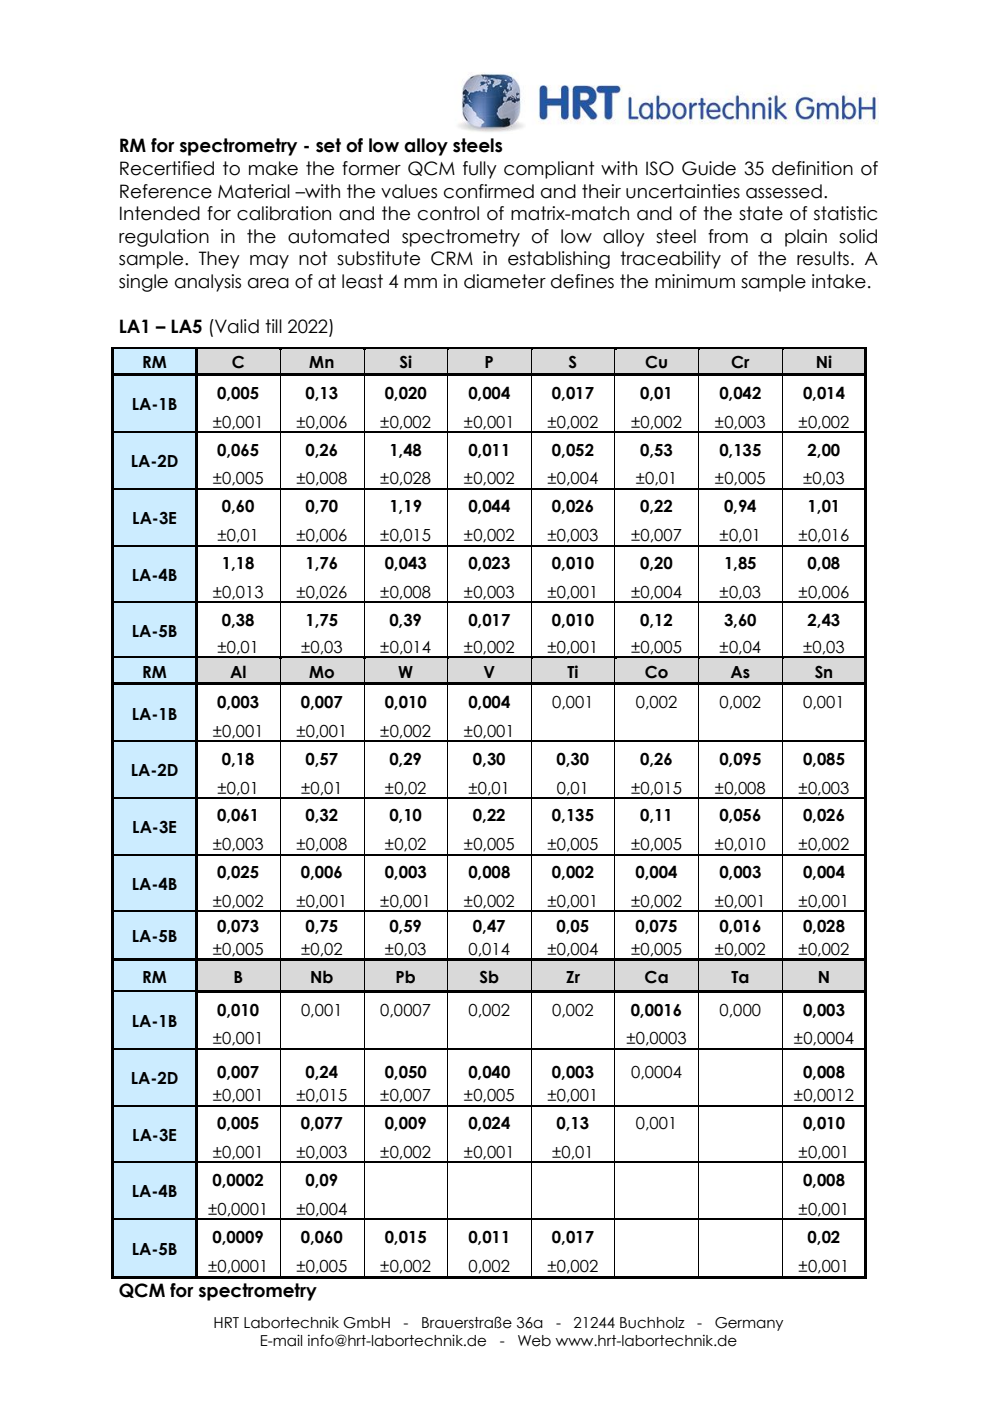  Describe the element at coordinates (489, 191) in the image. I see `confirmed` at that location.
